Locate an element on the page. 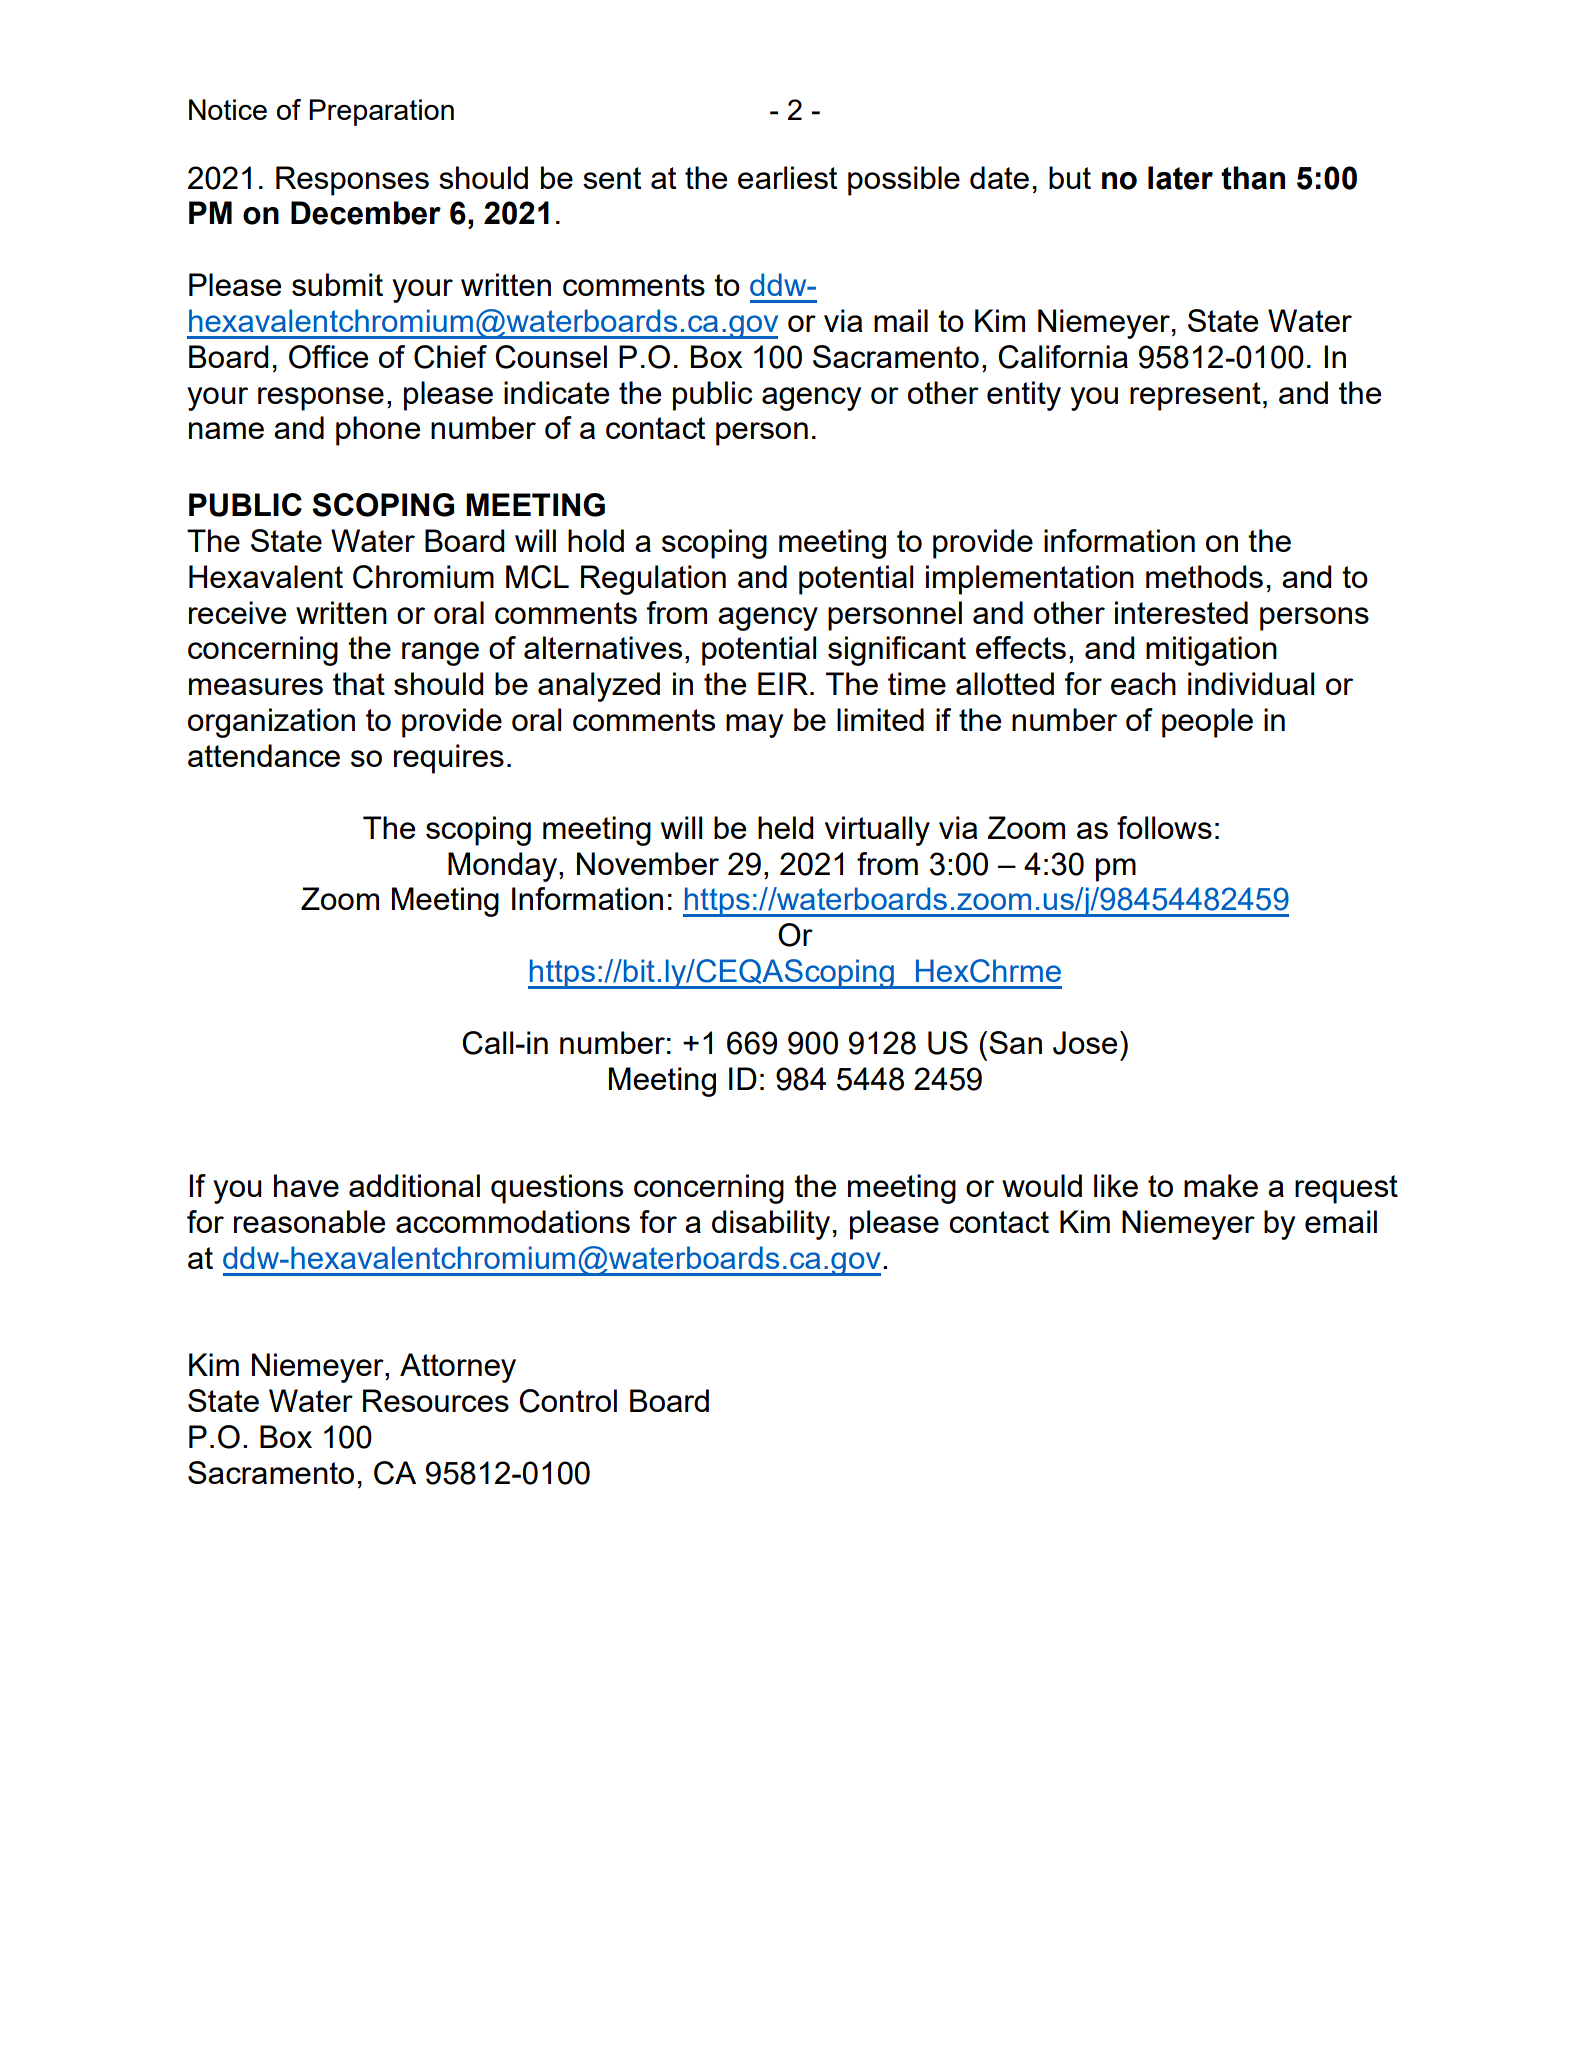 The width and height of the document is (1587, 2057). follows is located at coordinates (1164, 827).
